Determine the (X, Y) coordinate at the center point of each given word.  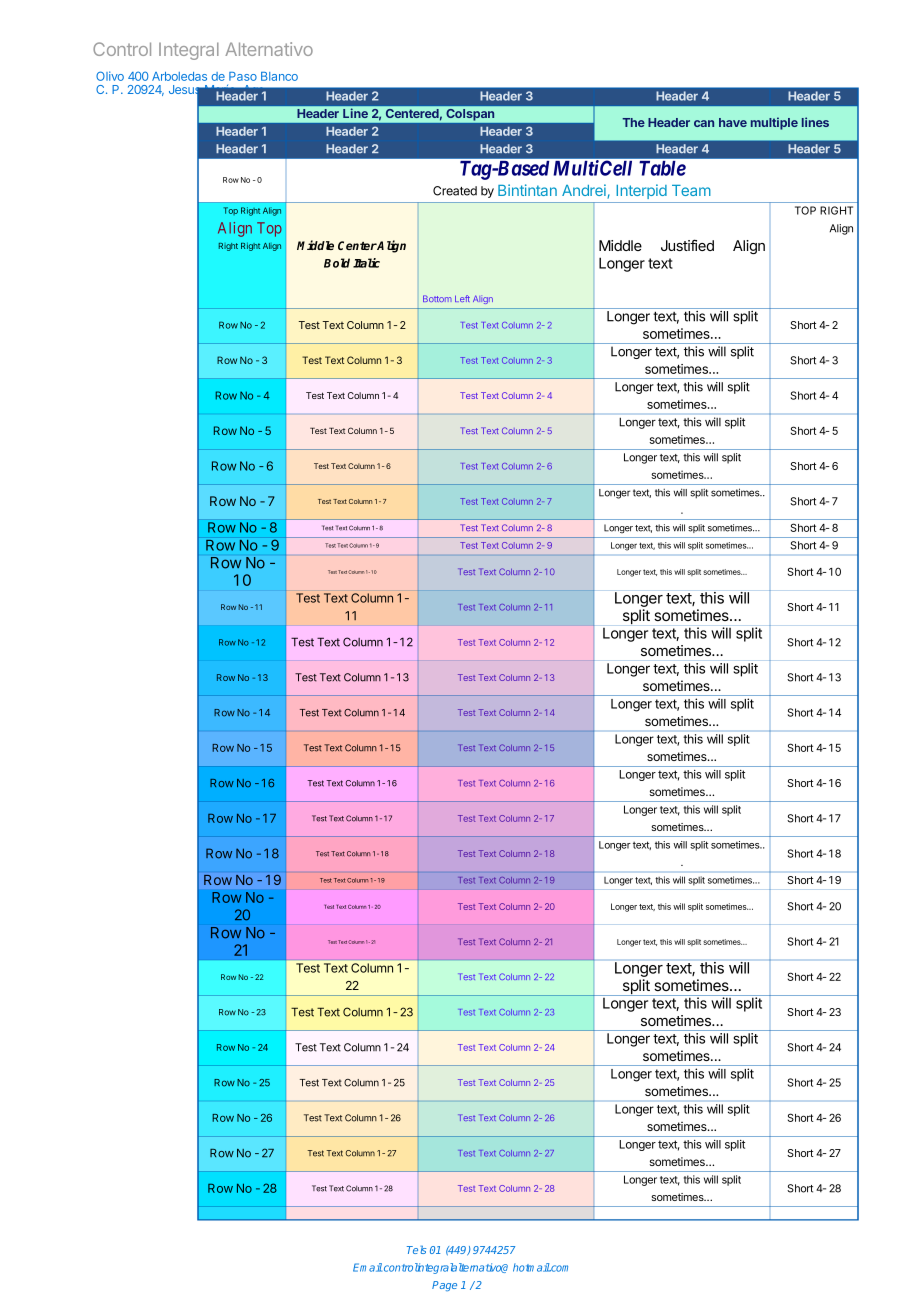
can (704, 123)
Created (455, 191)
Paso (243, 76)
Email (367, 1267)
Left (462, 298)
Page (444, 1286)
